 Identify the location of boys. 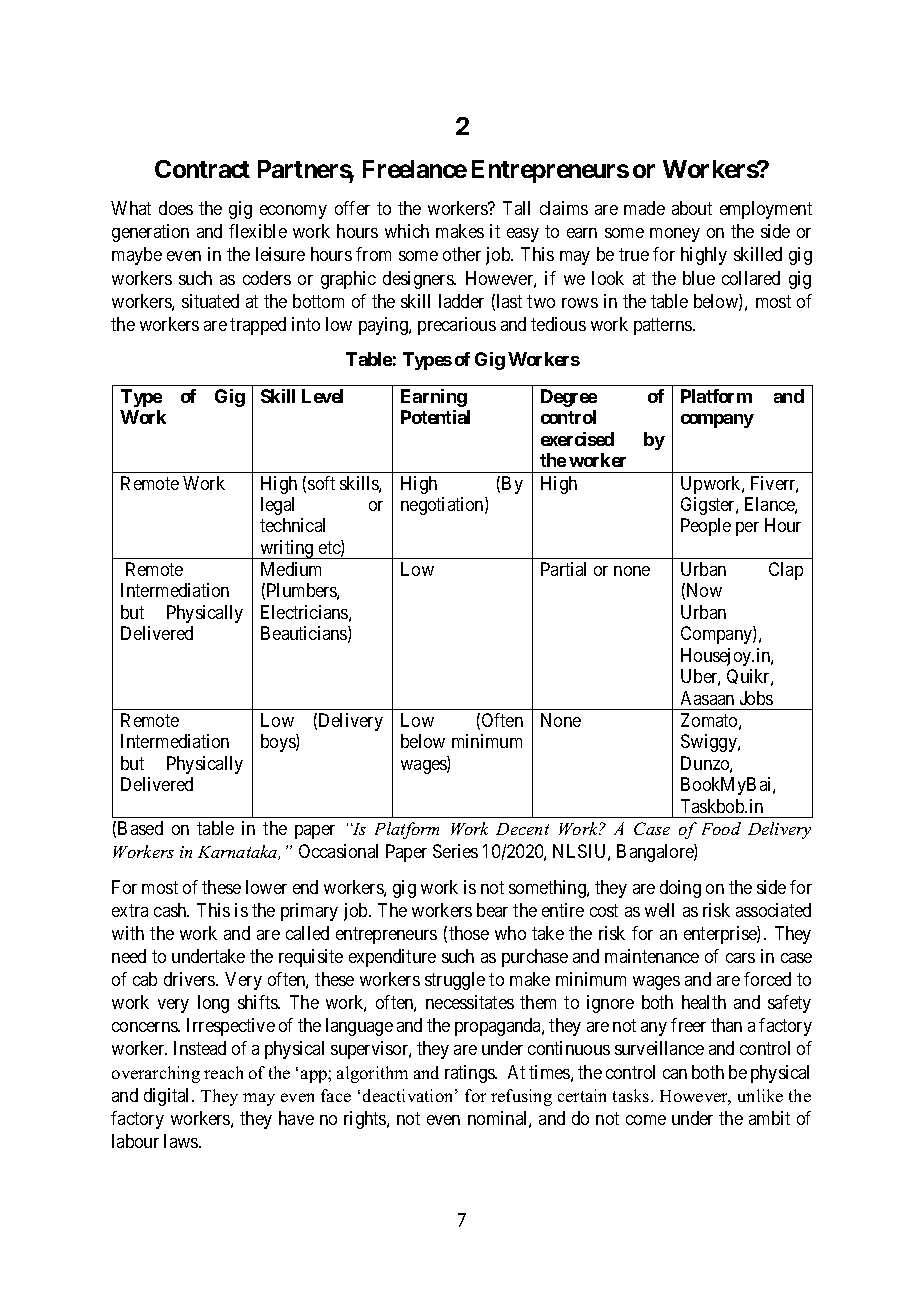
(279, 743).
